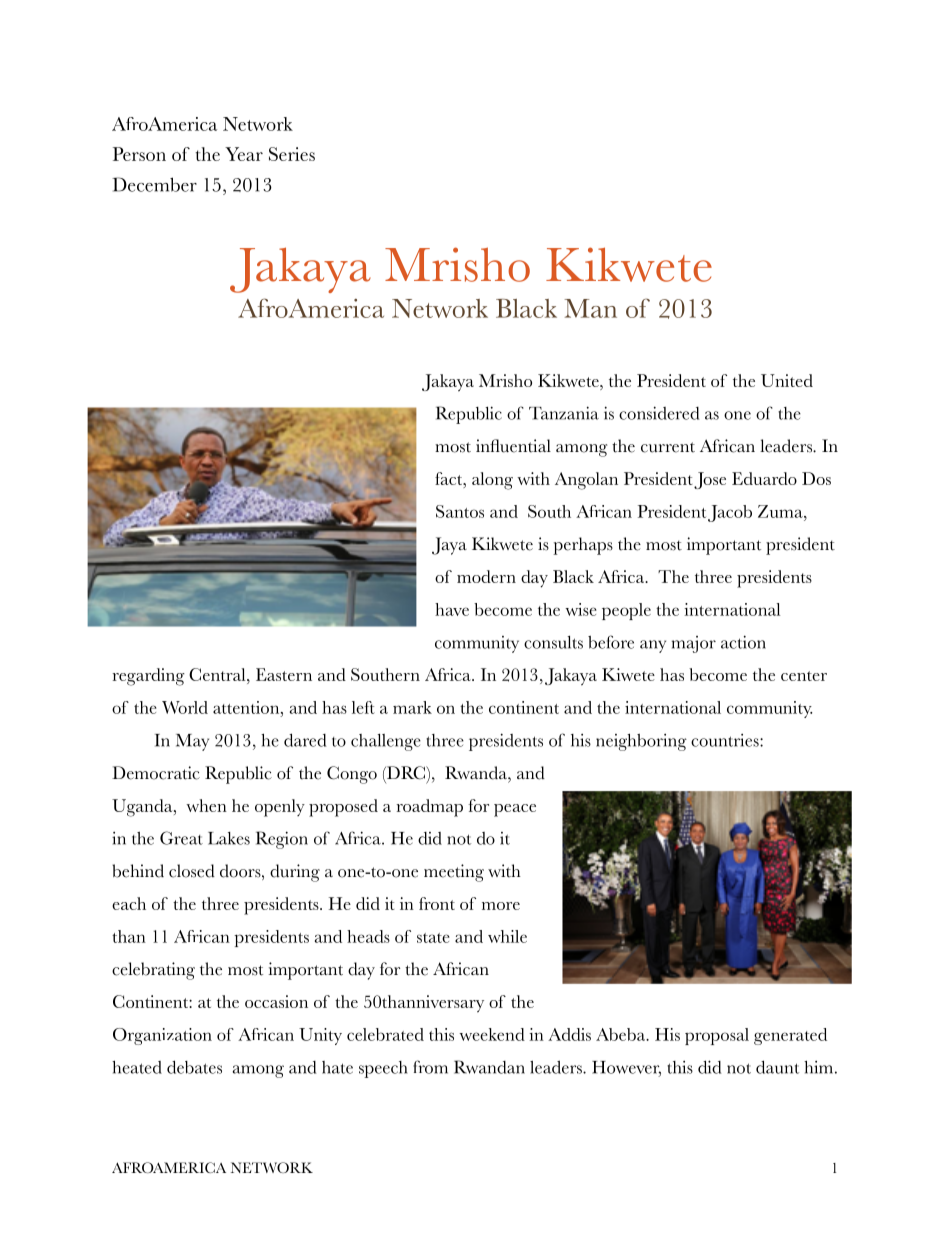  I want to click on weekend, so click(492, 1034).
